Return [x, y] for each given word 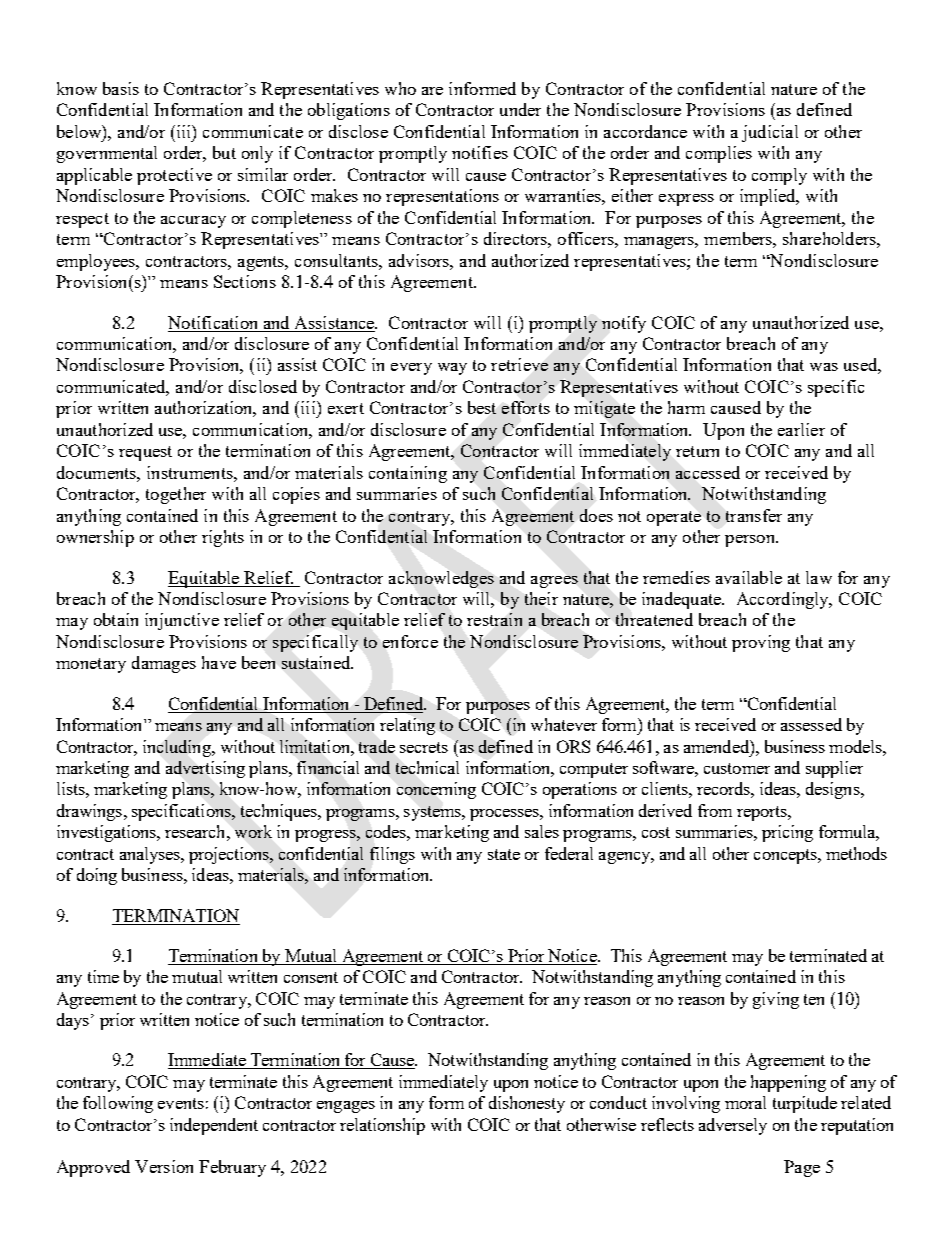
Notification [212, 322]
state [504, 854]
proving [761, 643]
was [824, 367]
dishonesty [527, 1104]
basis [121, 88]
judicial [770, 133]
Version [164, 1166]
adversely [733, 1126]
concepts [786, 856]
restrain [494, 619]
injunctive [182, 621]
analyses [151, 855]
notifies [480, 152]
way [452, 369]
